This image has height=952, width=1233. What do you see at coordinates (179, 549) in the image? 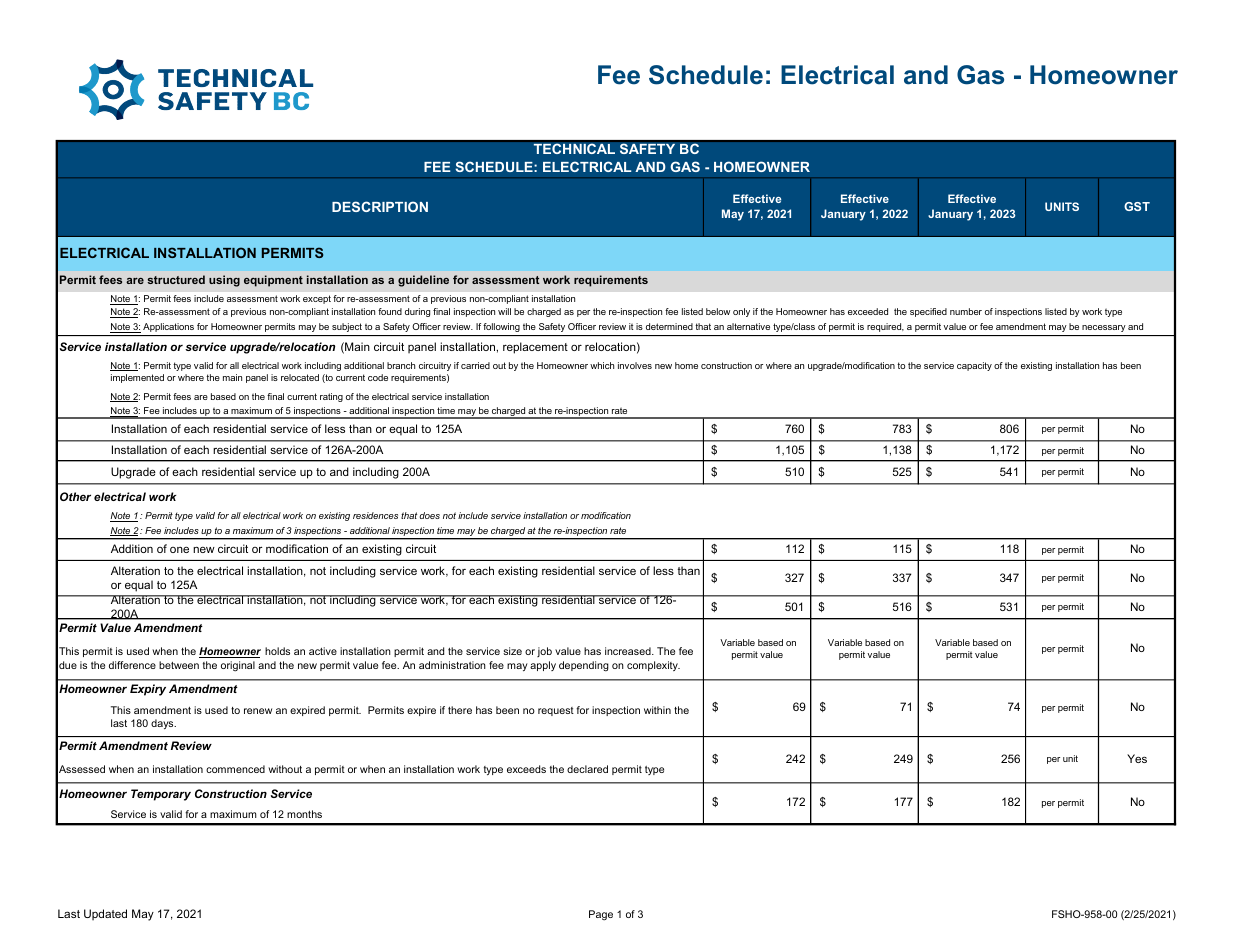
I see `one` at bounding box center [179, 549].
